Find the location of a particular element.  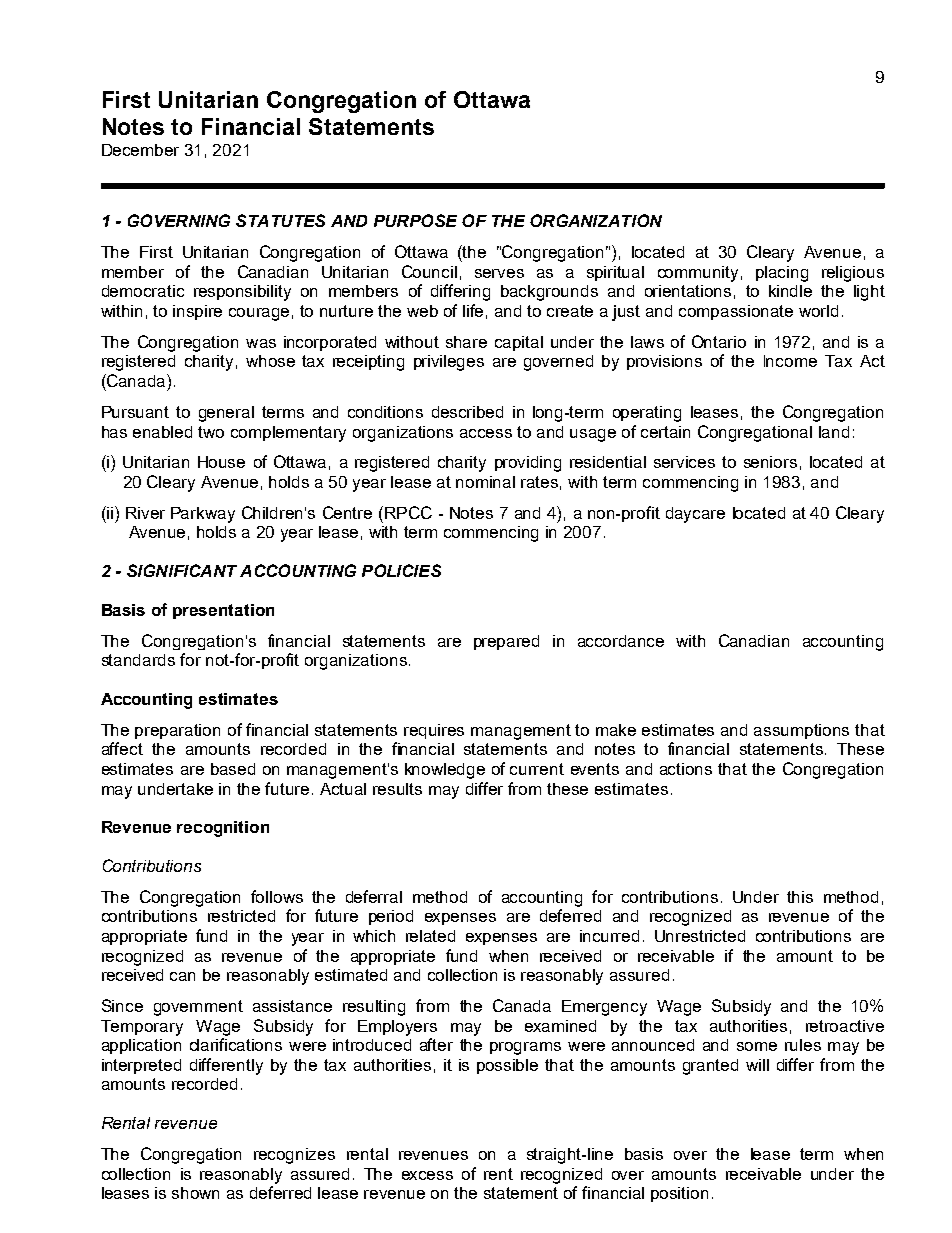

assumptions is located at coordinates (801, 731).
